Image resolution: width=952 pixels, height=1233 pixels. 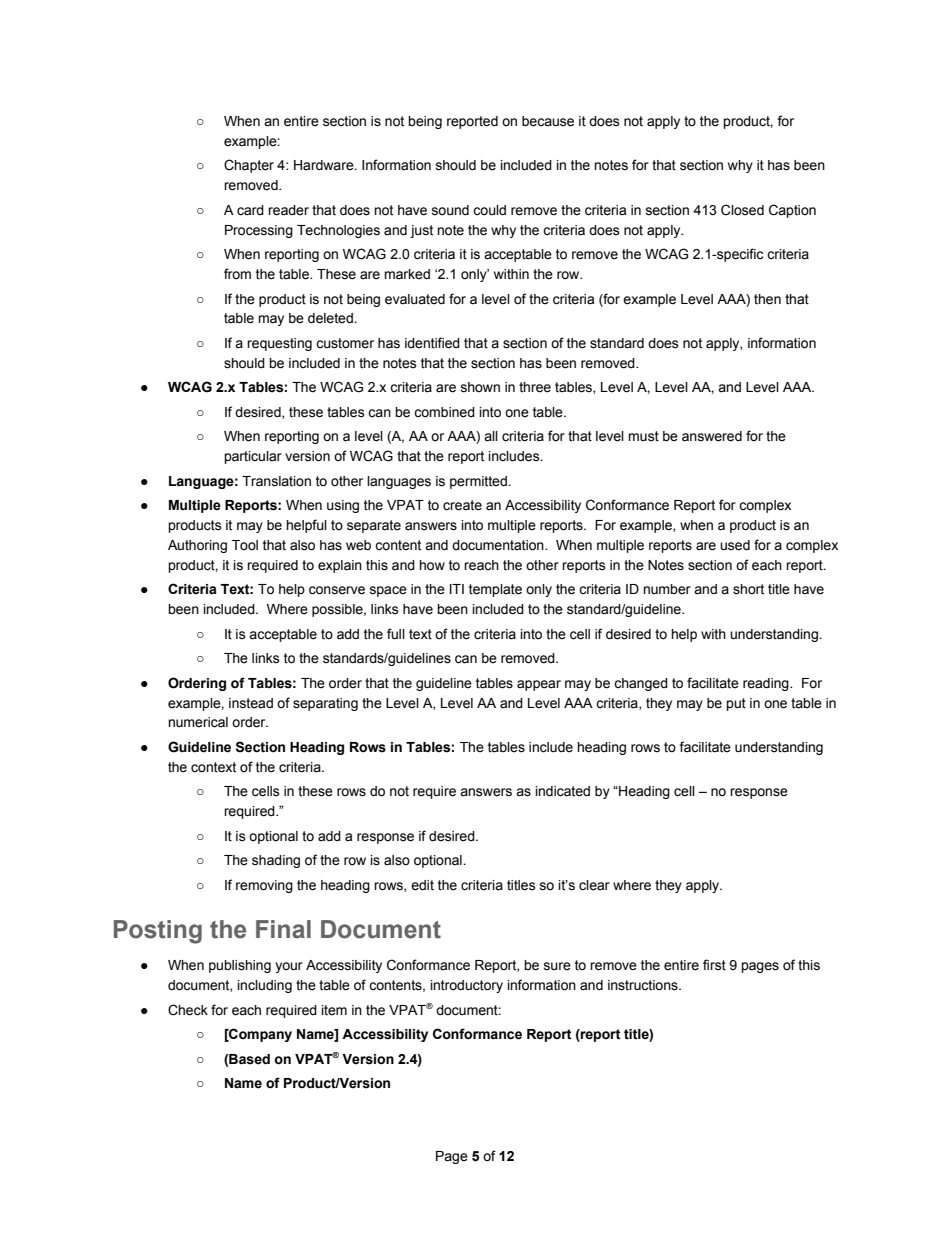 What do you see at coordinates (491, 436) in the screenshot?
I see `all` at bounding box center [491, 436].
